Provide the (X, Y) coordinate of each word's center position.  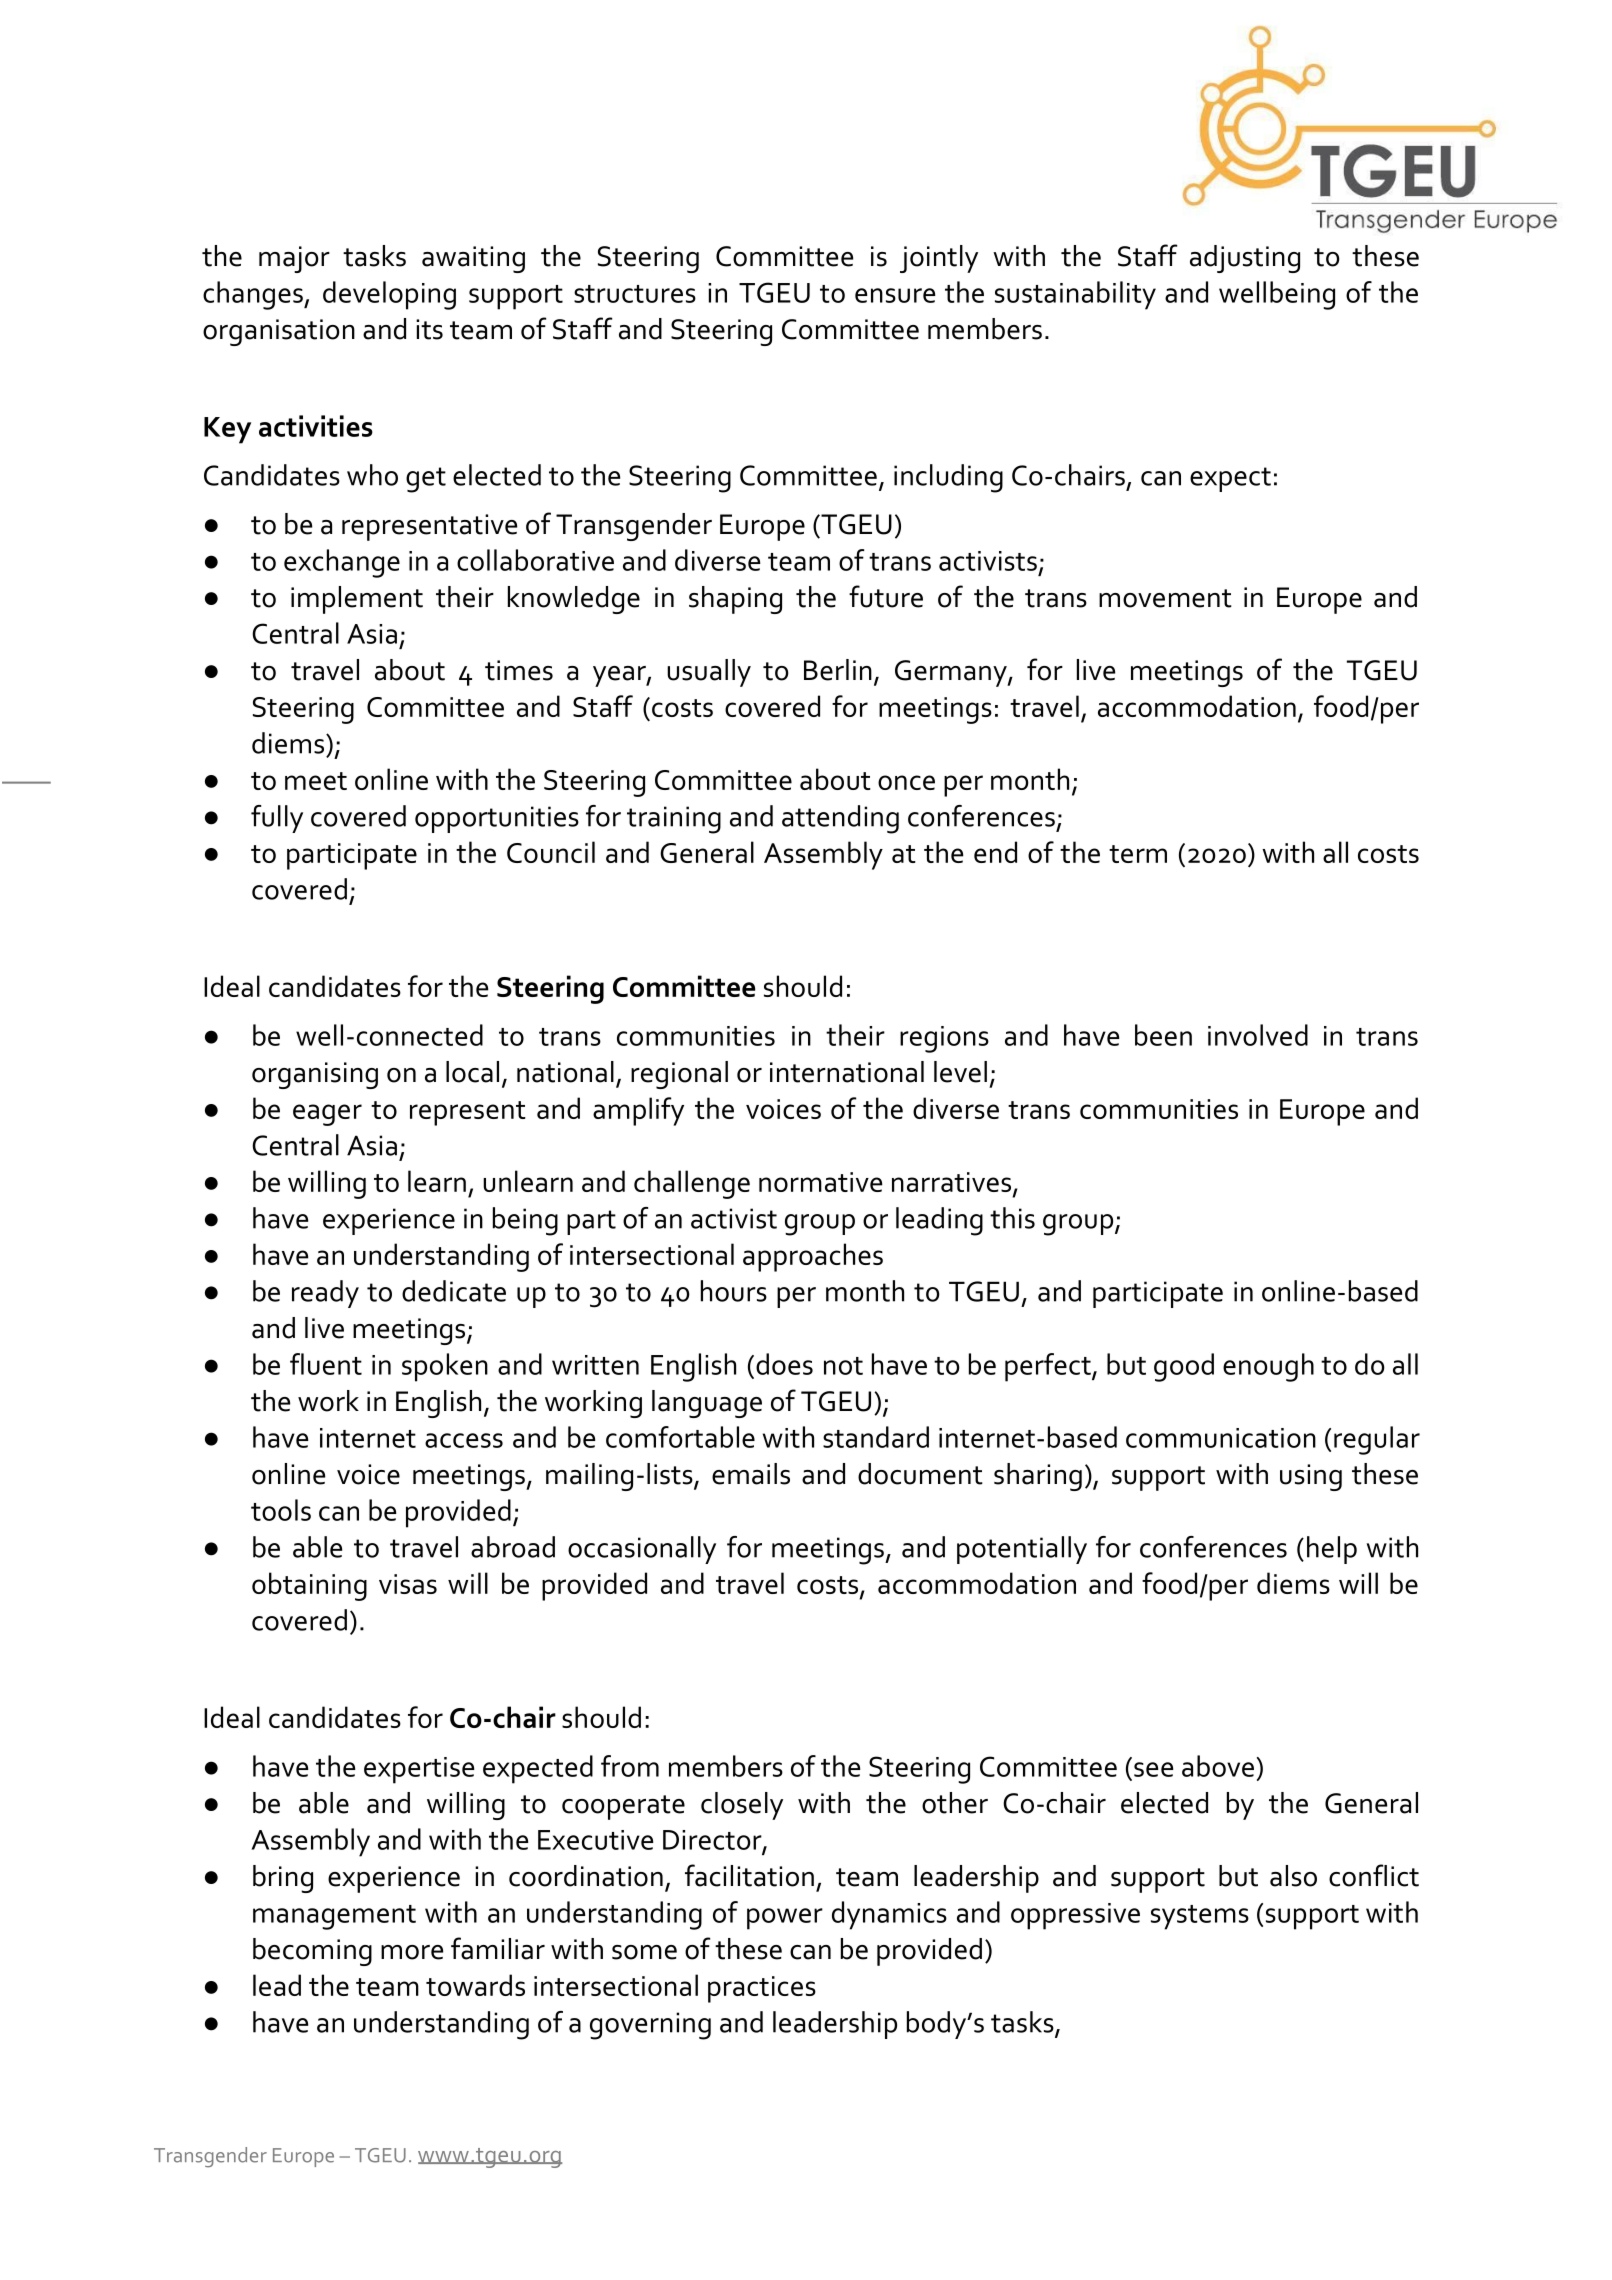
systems (1200, 1917)
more (412, 1952)
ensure (895, 295)
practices (762, 1989)
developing (389, 295)
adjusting (1245, 259)
